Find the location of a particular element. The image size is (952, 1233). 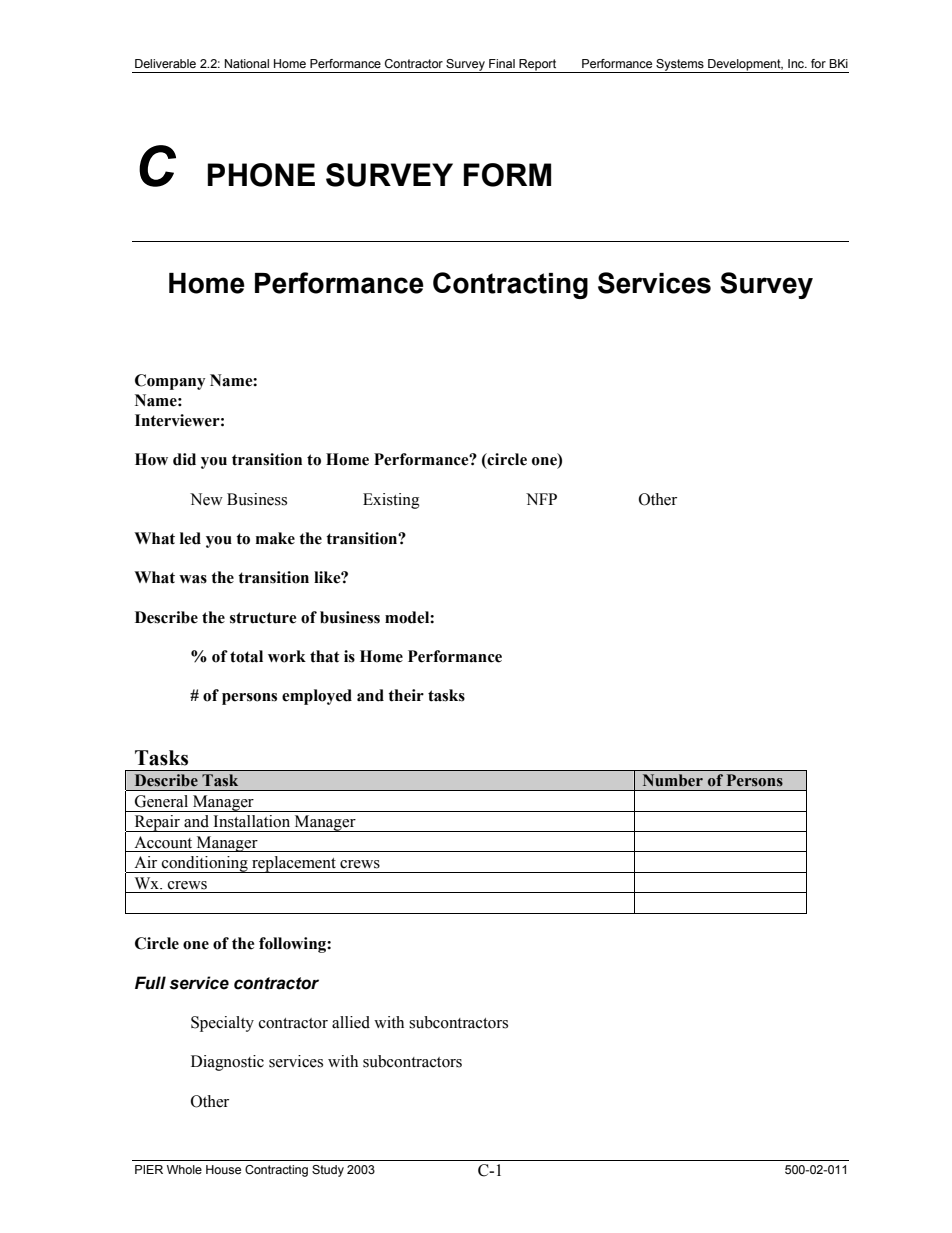

Company is located at coordinates (170, 382).
